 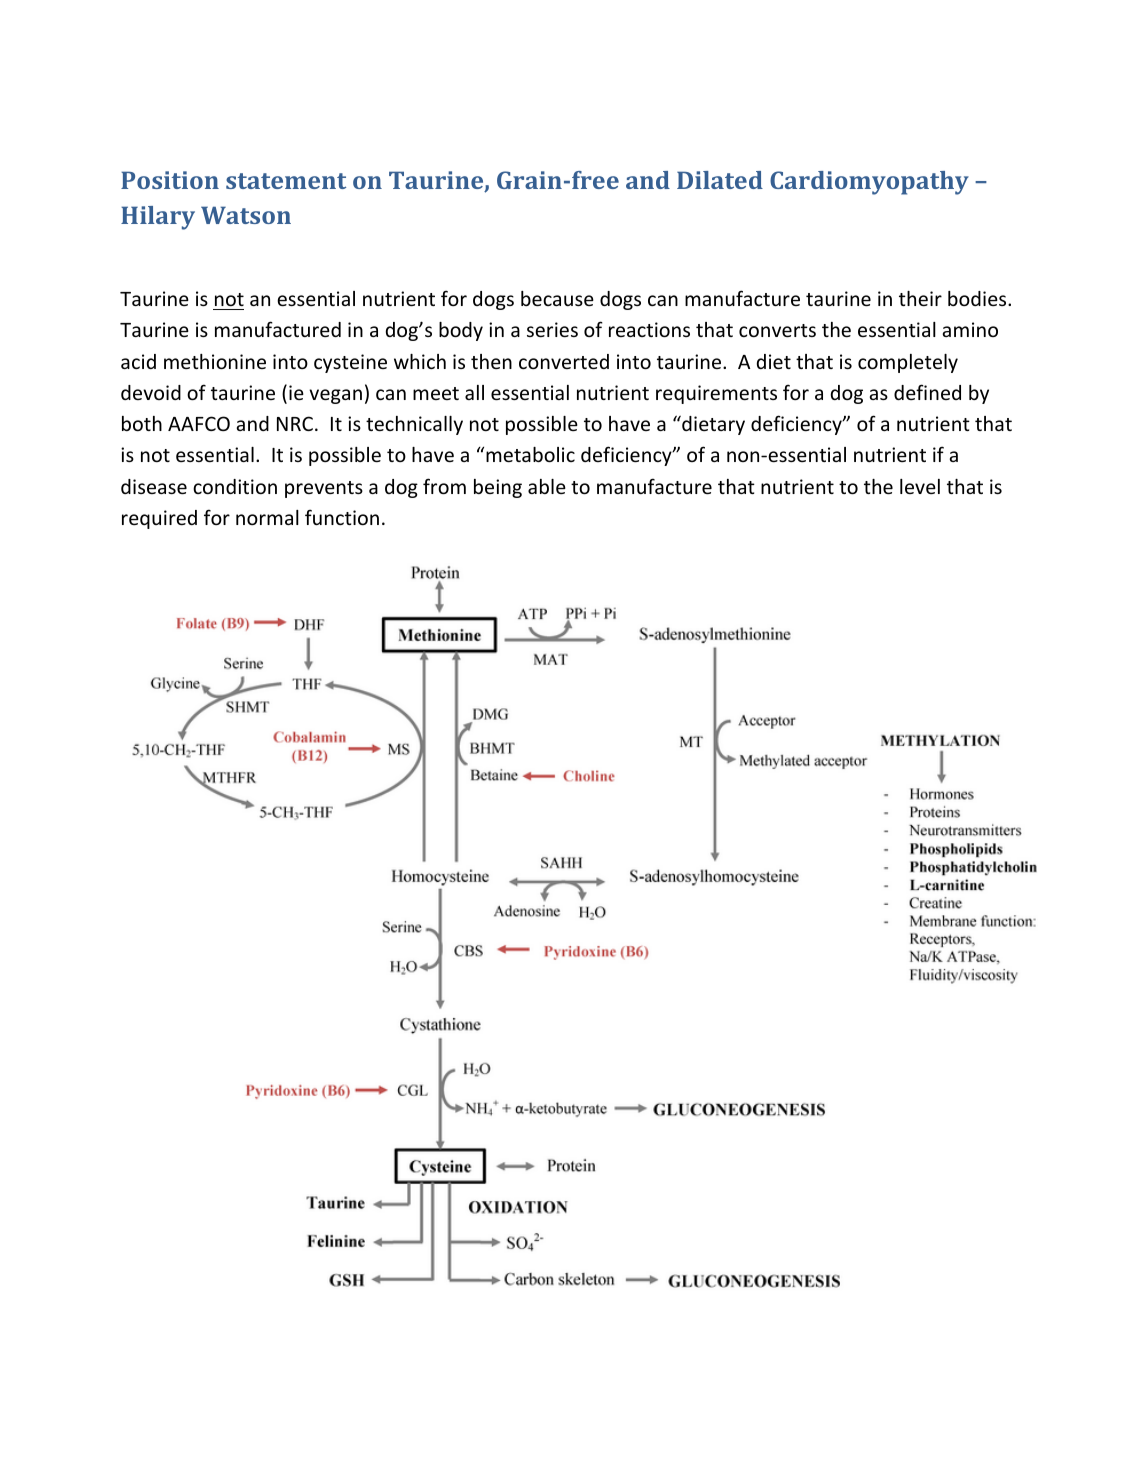 What do you see at coordinates (908, 363) in the image?
I see `completely` at bounding box center [908, 363].
